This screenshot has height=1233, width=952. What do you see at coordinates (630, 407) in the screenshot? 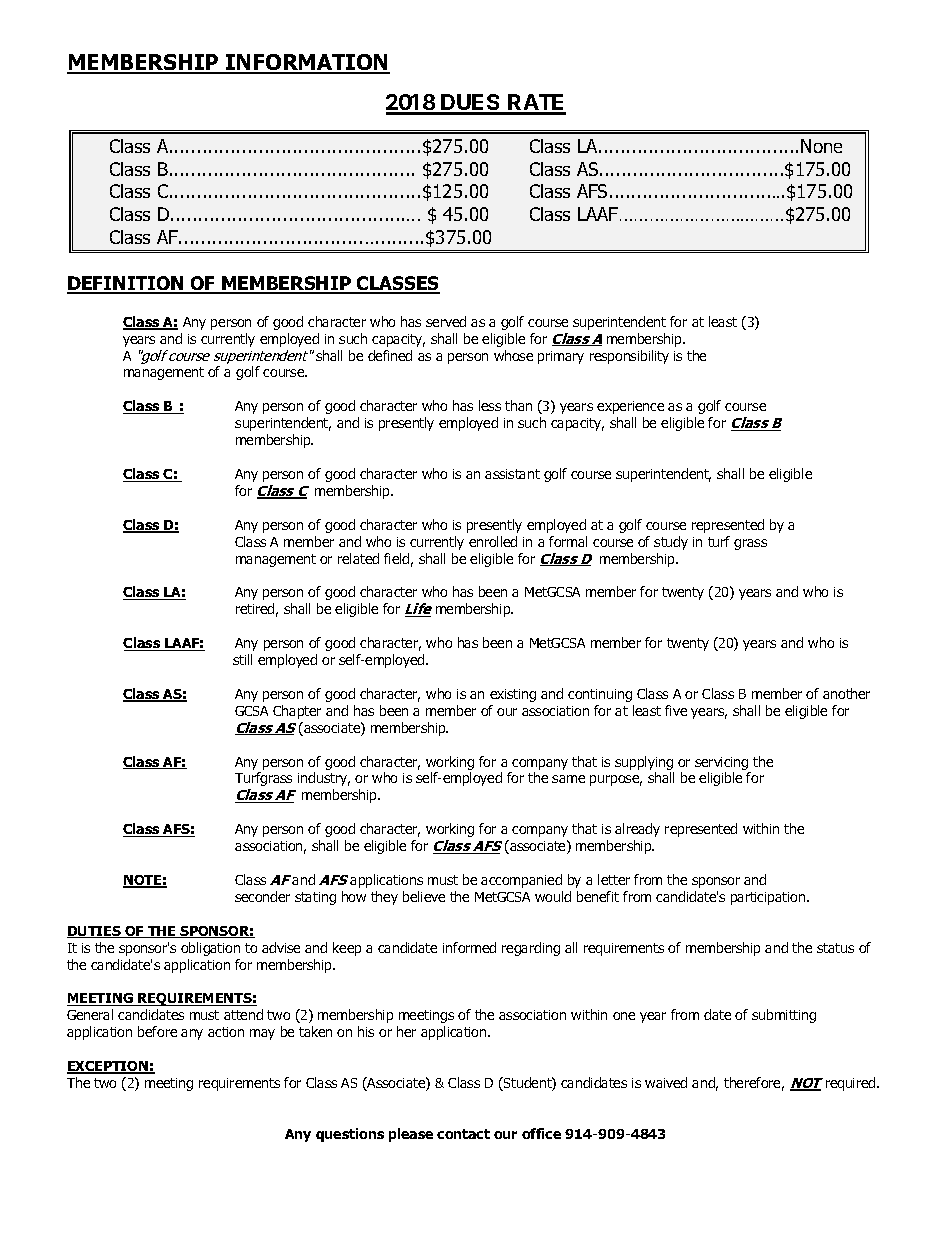
I see `experience` at bounding box center [630, 407].
